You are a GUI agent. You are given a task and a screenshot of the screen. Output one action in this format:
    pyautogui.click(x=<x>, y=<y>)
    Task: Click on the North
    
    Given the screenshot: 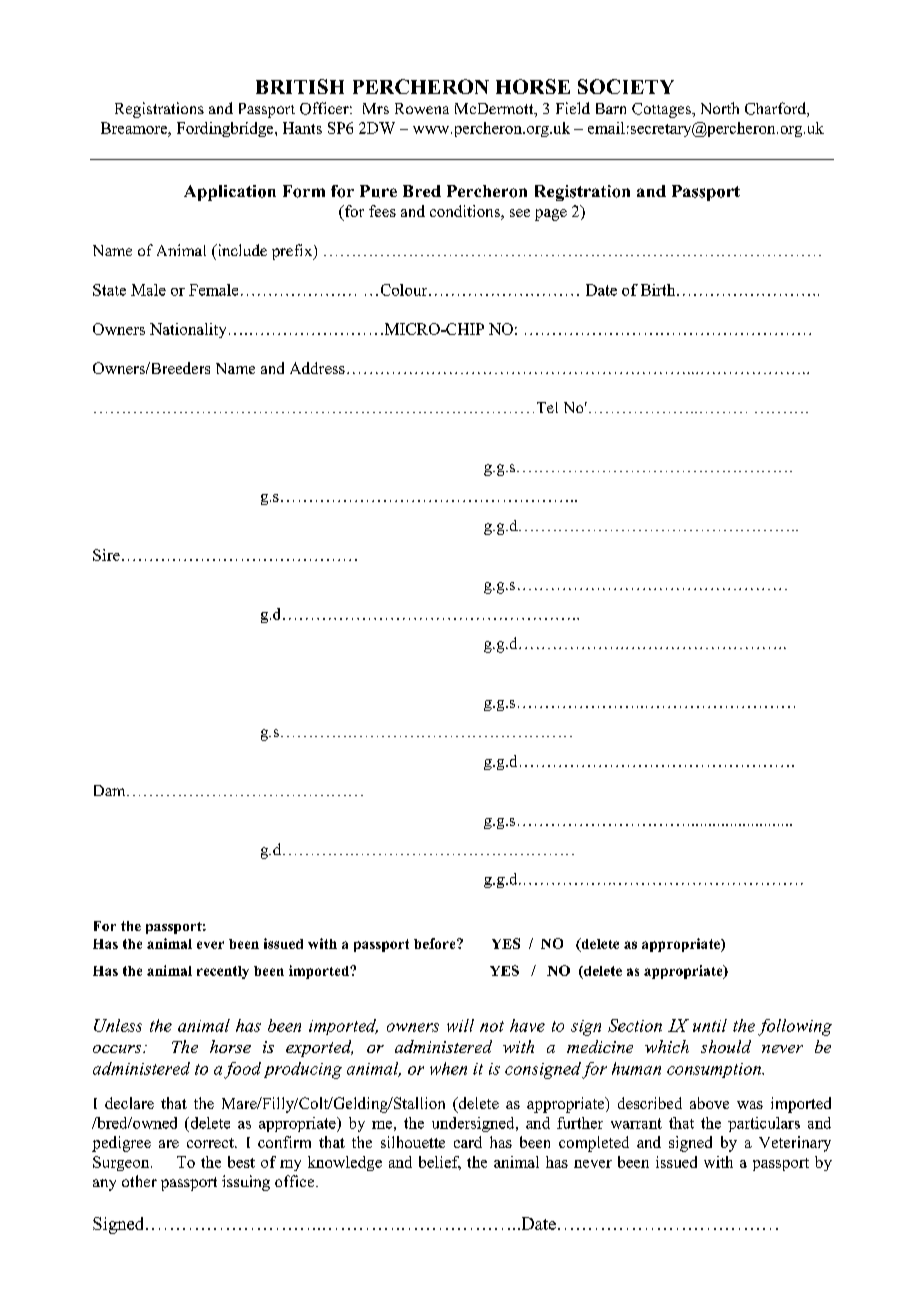 What is the action you would take?
    pyautogui.click(x=720, y=108)
